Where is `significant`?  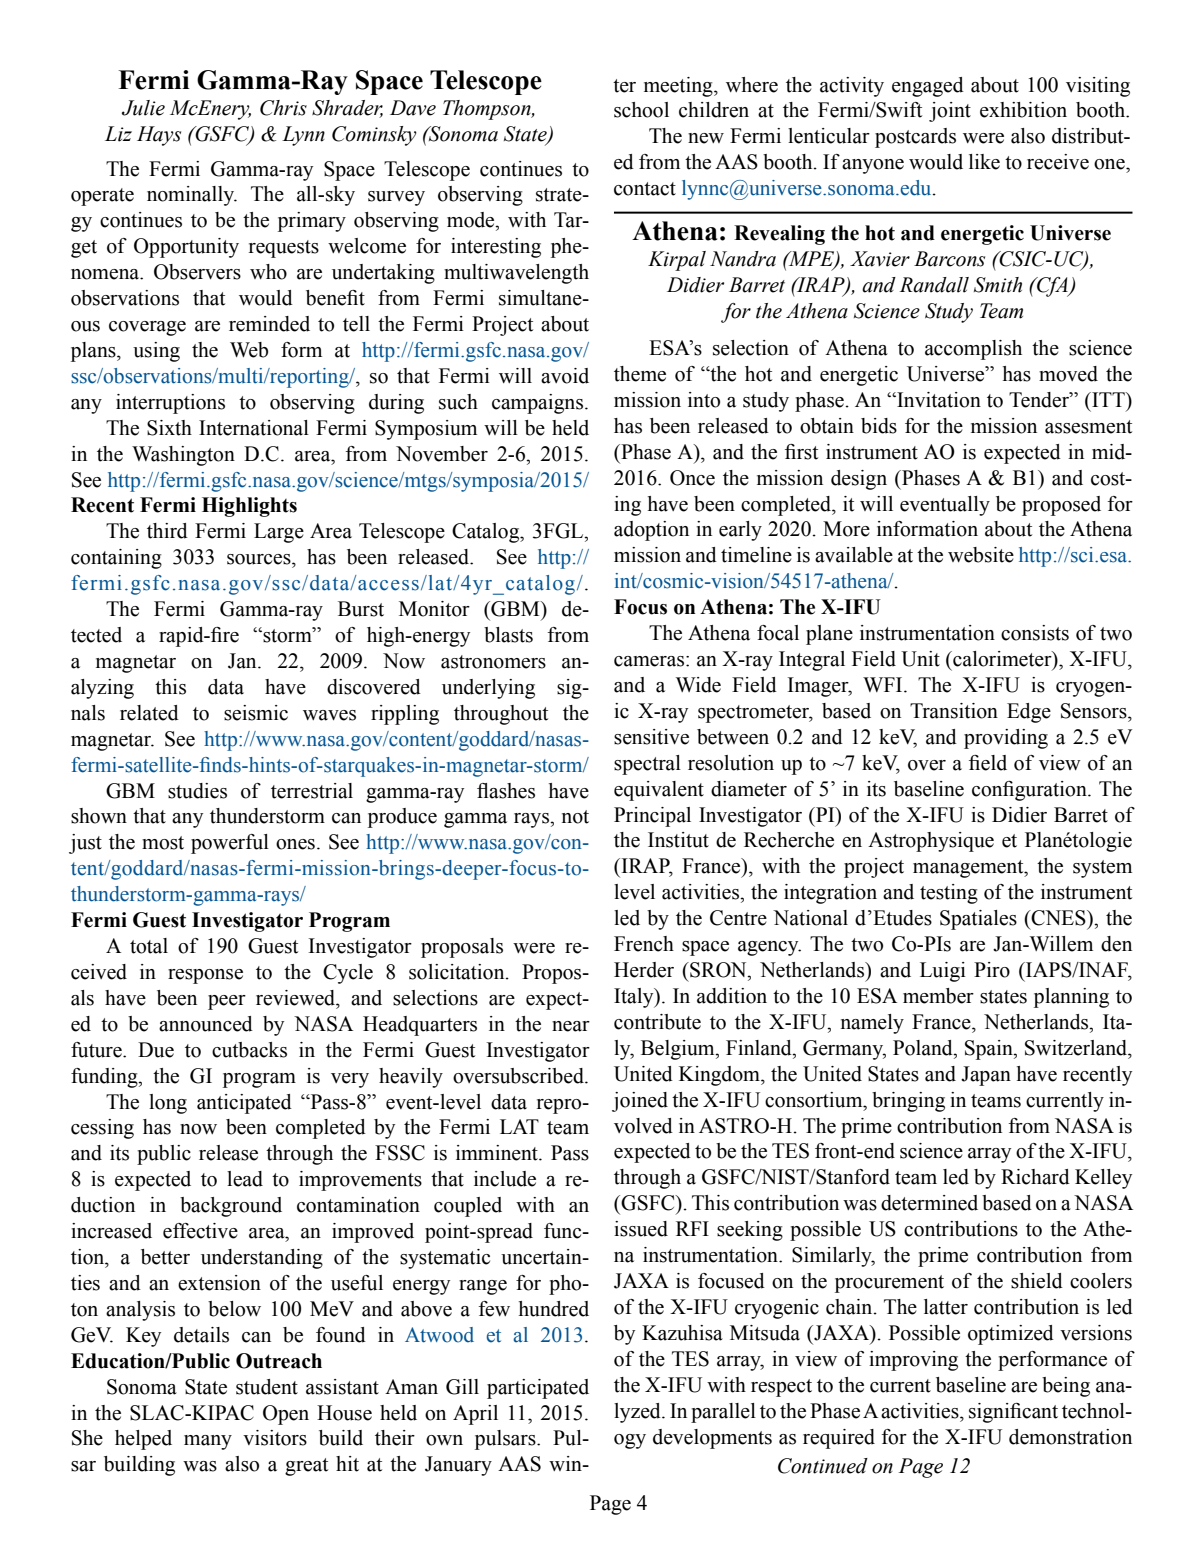 significant is located at coordinates (1013, 1413).
